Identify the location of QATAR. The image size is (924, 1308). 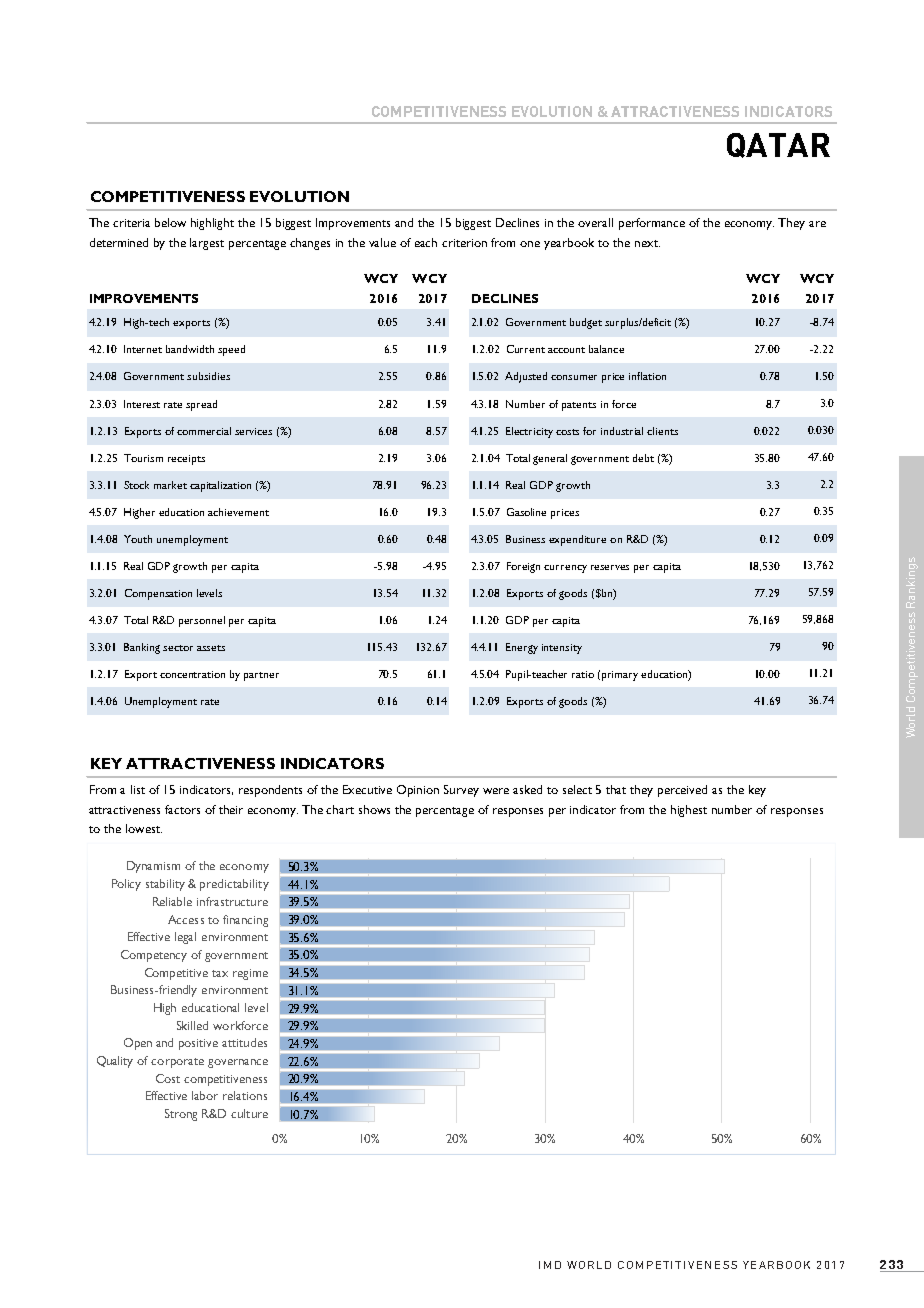
(778, 145).
